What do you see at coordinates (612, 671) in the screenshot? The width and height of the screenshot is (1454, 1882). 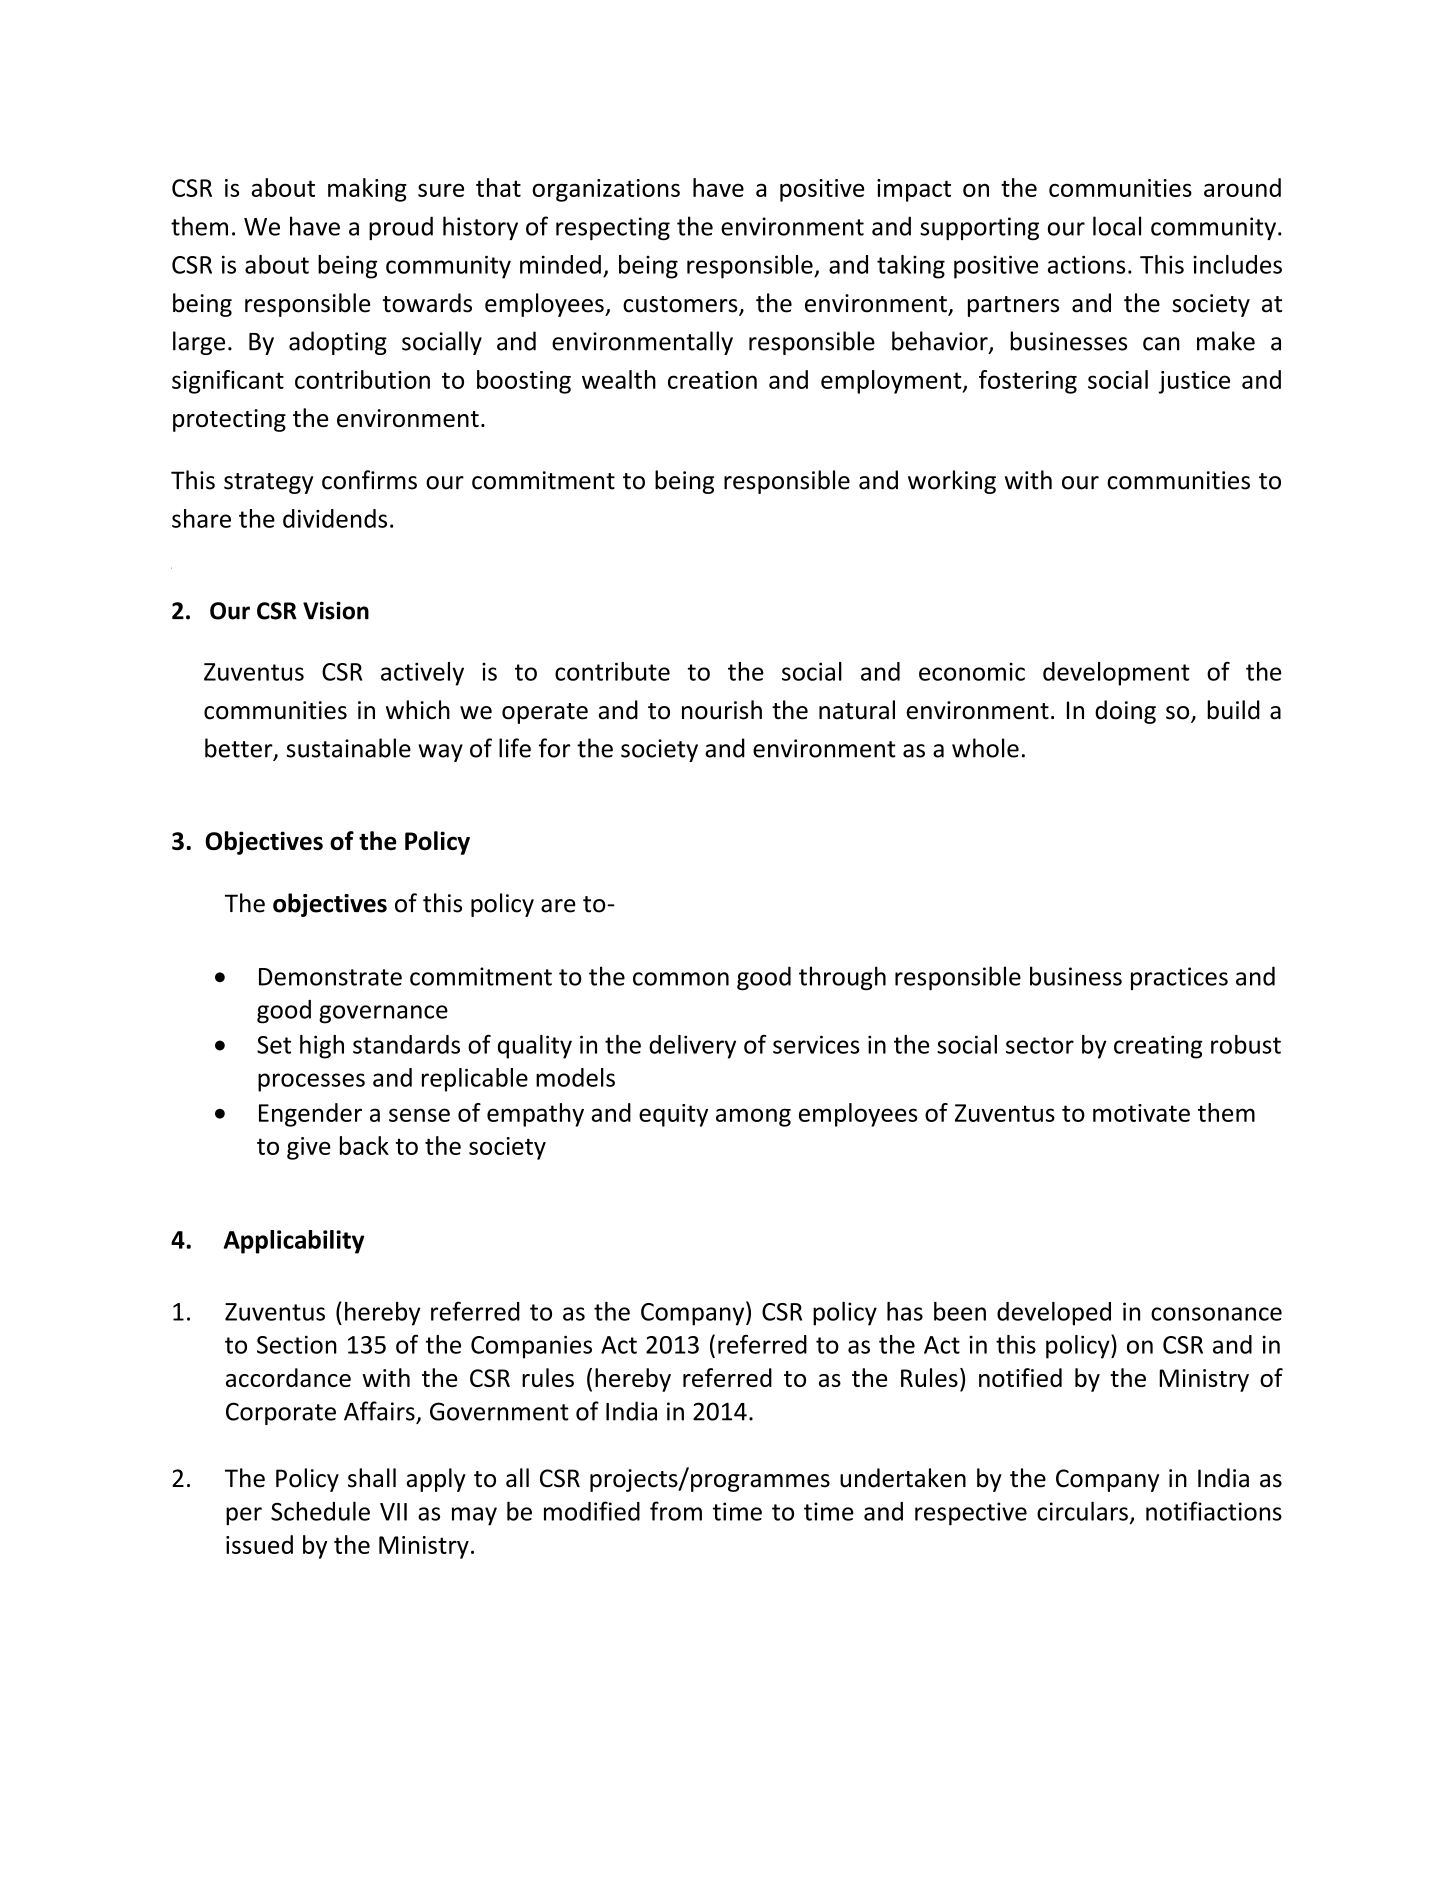 I see `contribute` at bounding box center [612, 671].
